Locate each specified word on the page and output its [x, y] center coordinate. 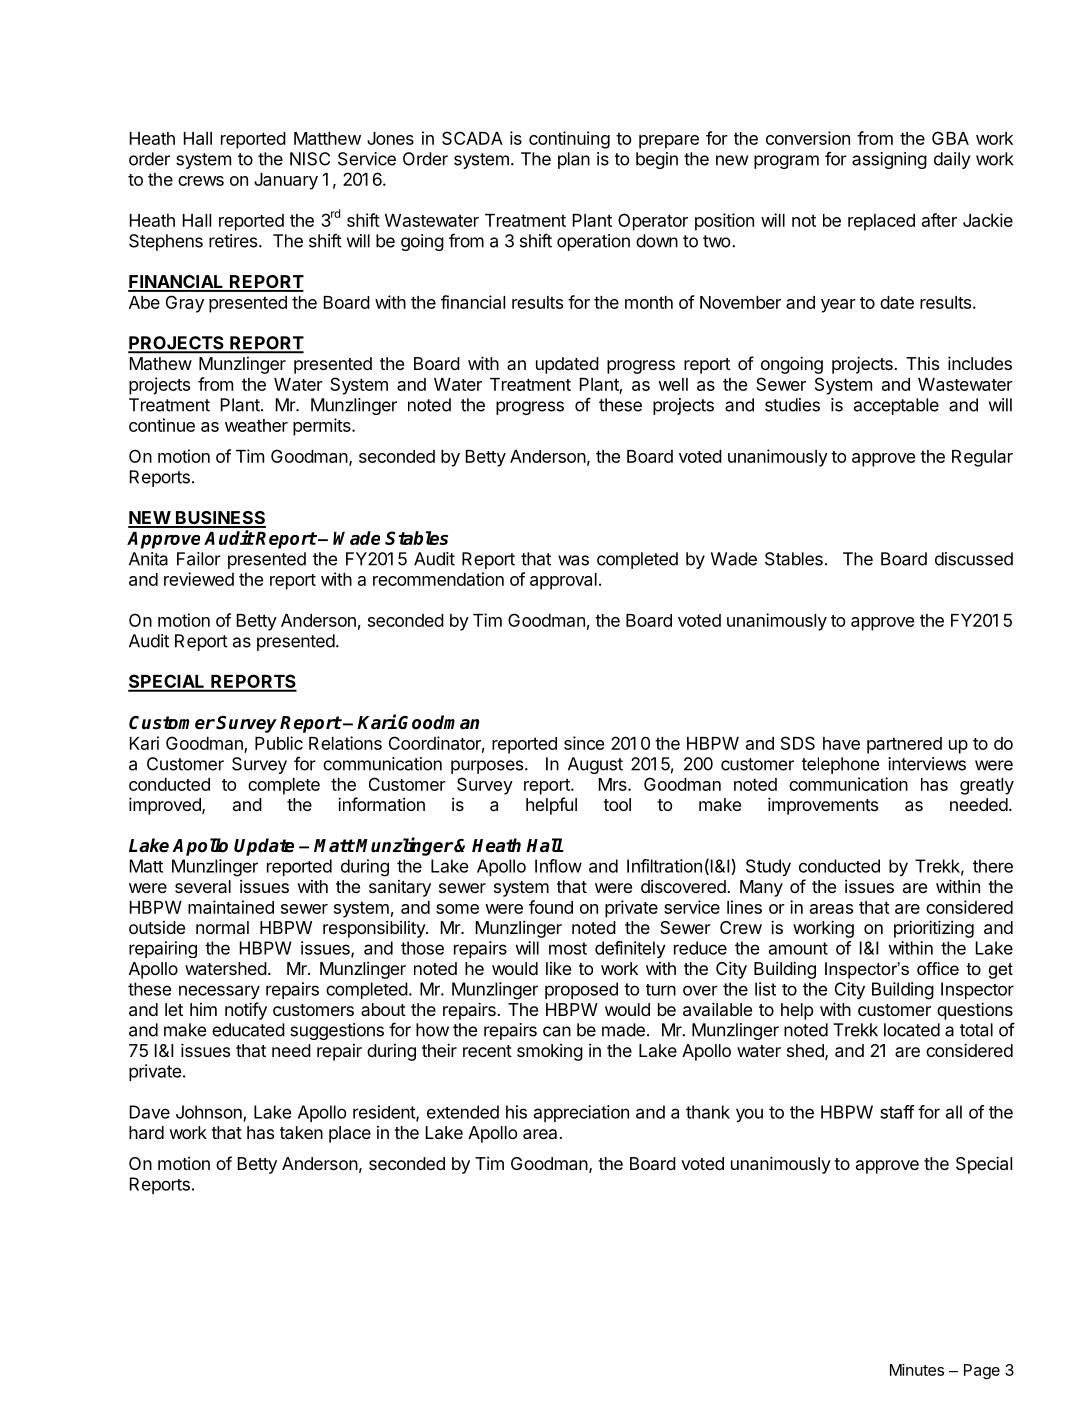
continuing [569, 140]
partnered [904, 745]
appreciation [581, 1113]
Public [279, 743]
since [584, 743]
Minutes [917, 1369]
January [286, 181]
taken [301, 1132]
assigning [889, 160]
